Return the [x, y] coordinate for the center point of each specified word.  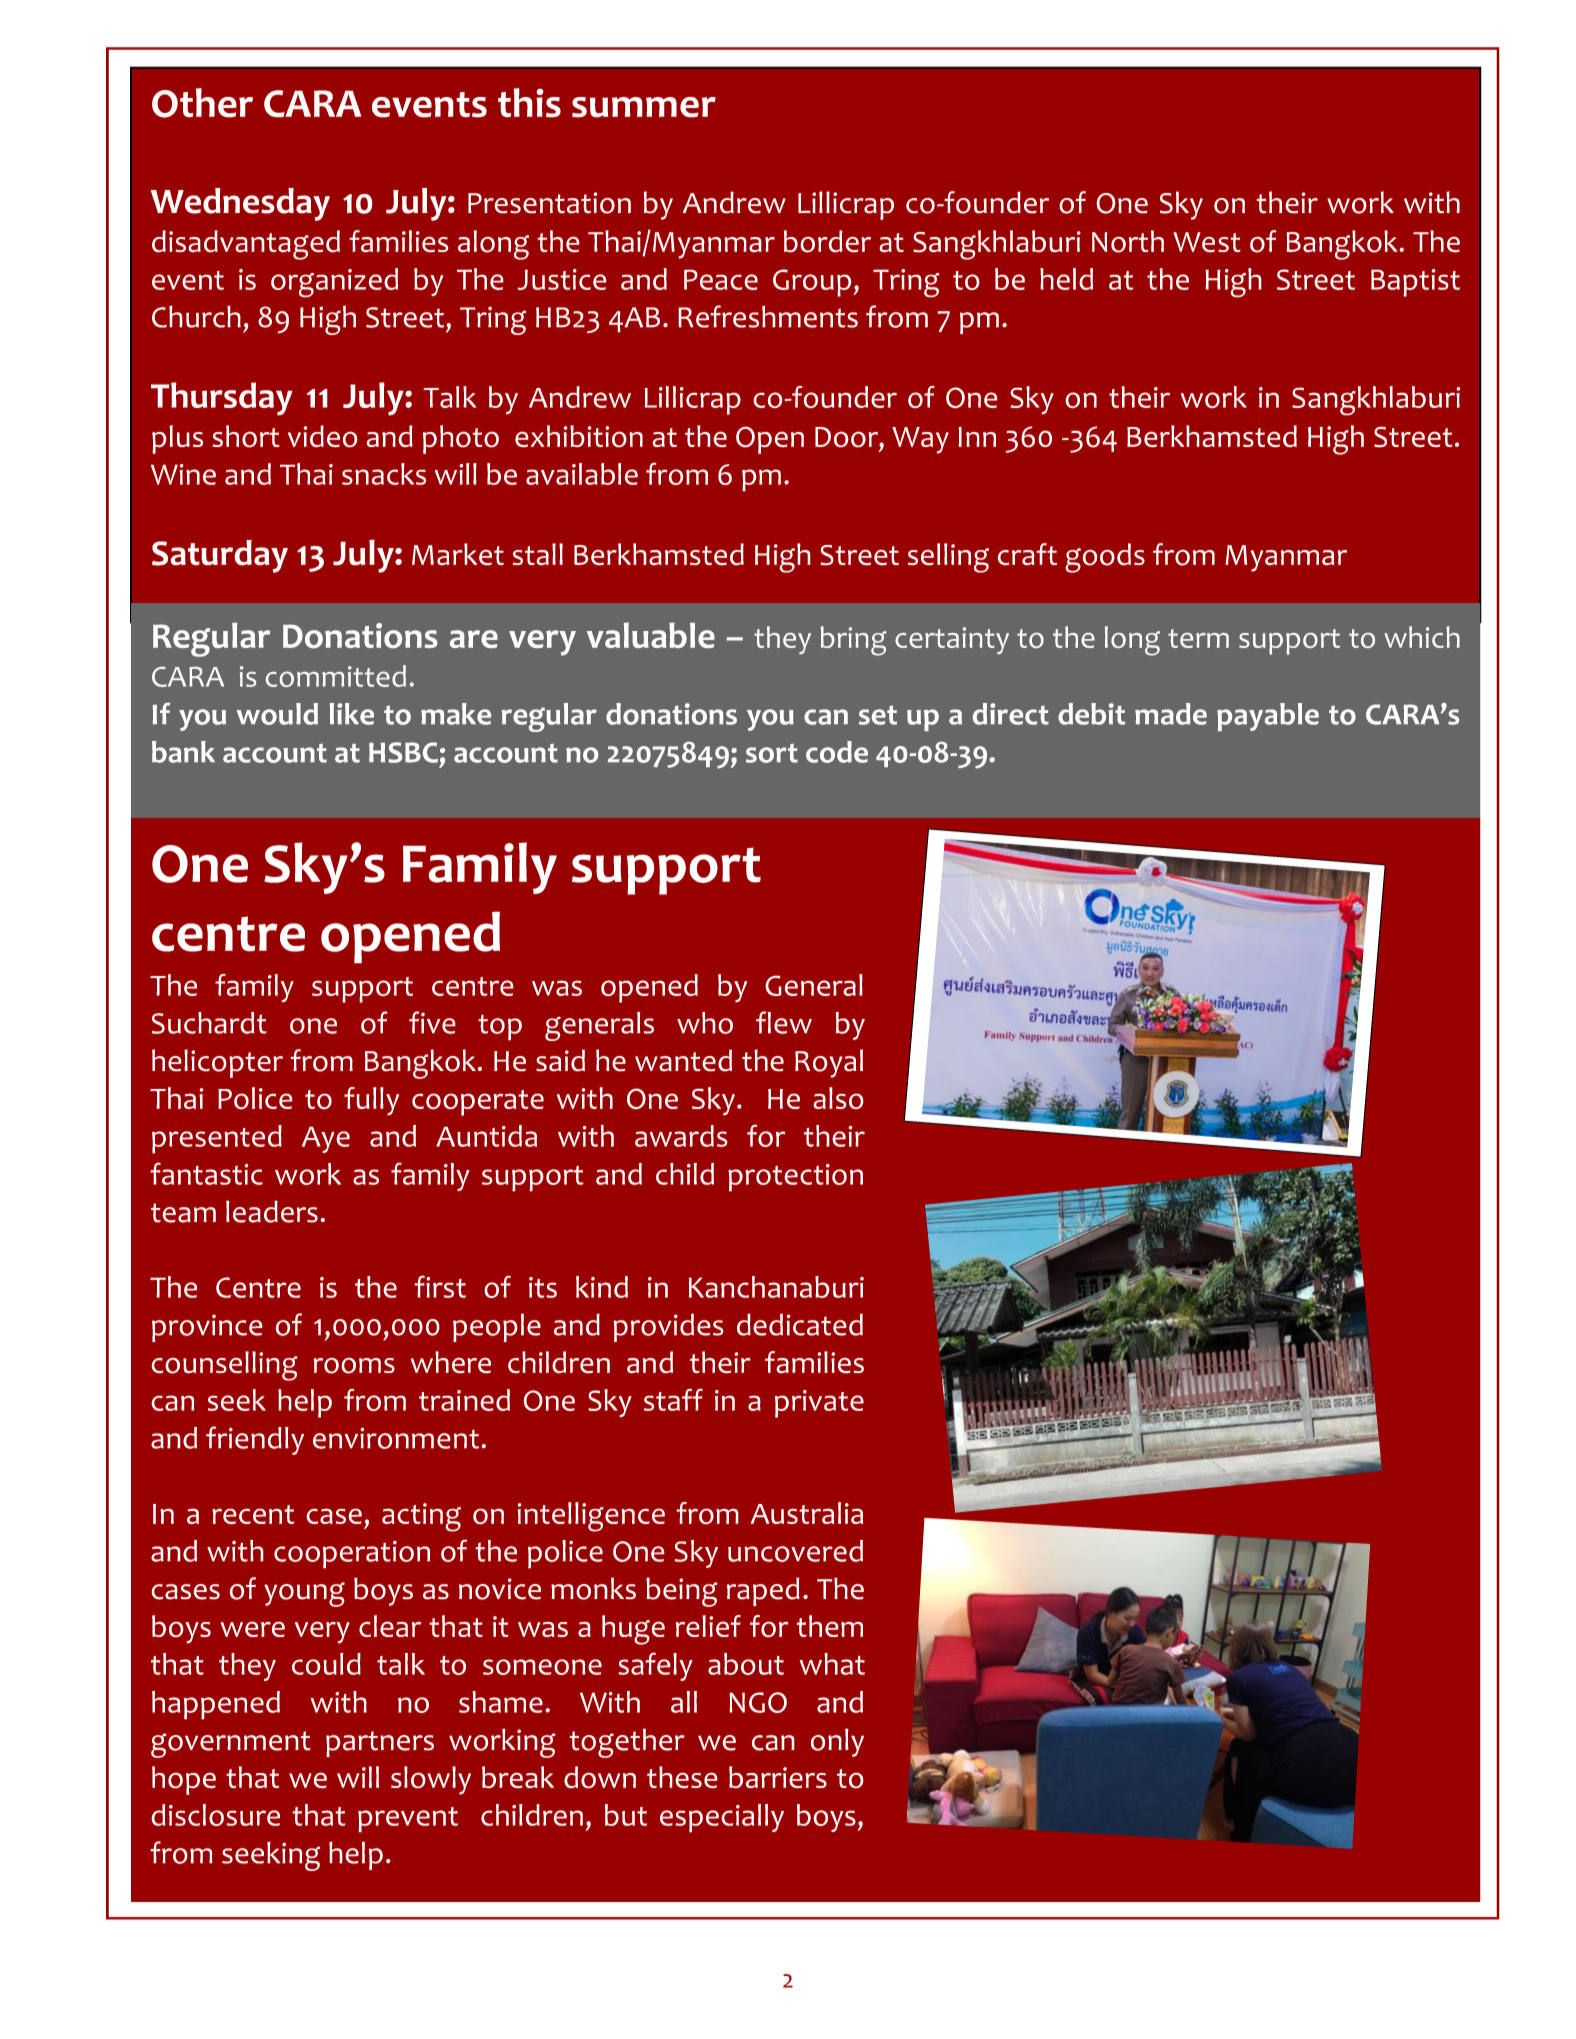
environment [397, 1438]
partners [380, 1744]
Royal [829, 1063]
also [838, 1098]
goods [1105, 558]
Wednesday [240, 204]
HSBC [403, 752]
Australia [807, 1513]
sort [772, 753]
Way [920, 440]
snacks [384, 474]
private [819, 1404]
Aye [326, 1139]
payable [1268, 717]
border [827, 241]
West [1207, 242]
